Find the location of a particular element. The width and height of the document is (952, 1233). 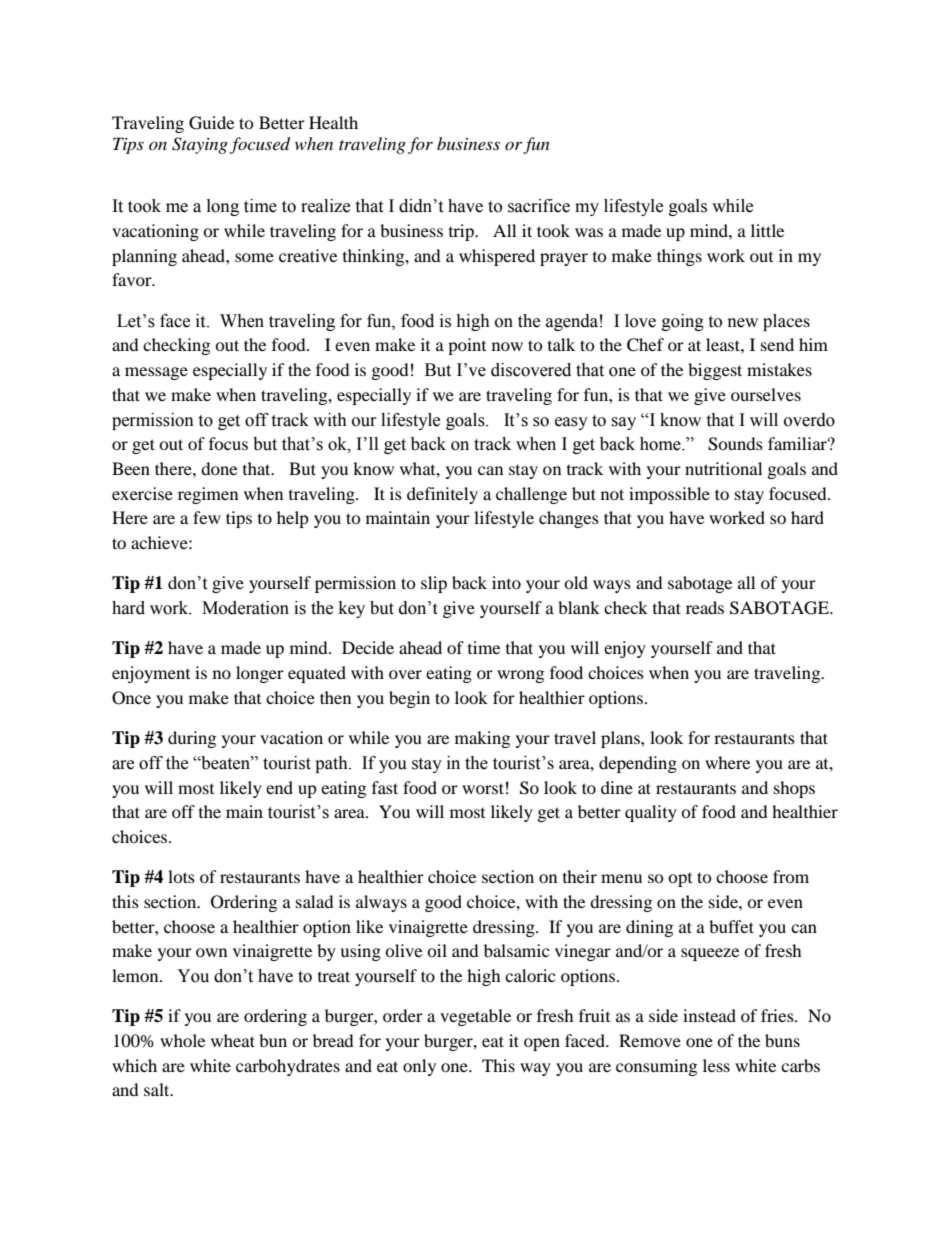

wheat is located at coordinates (233, 1040).
